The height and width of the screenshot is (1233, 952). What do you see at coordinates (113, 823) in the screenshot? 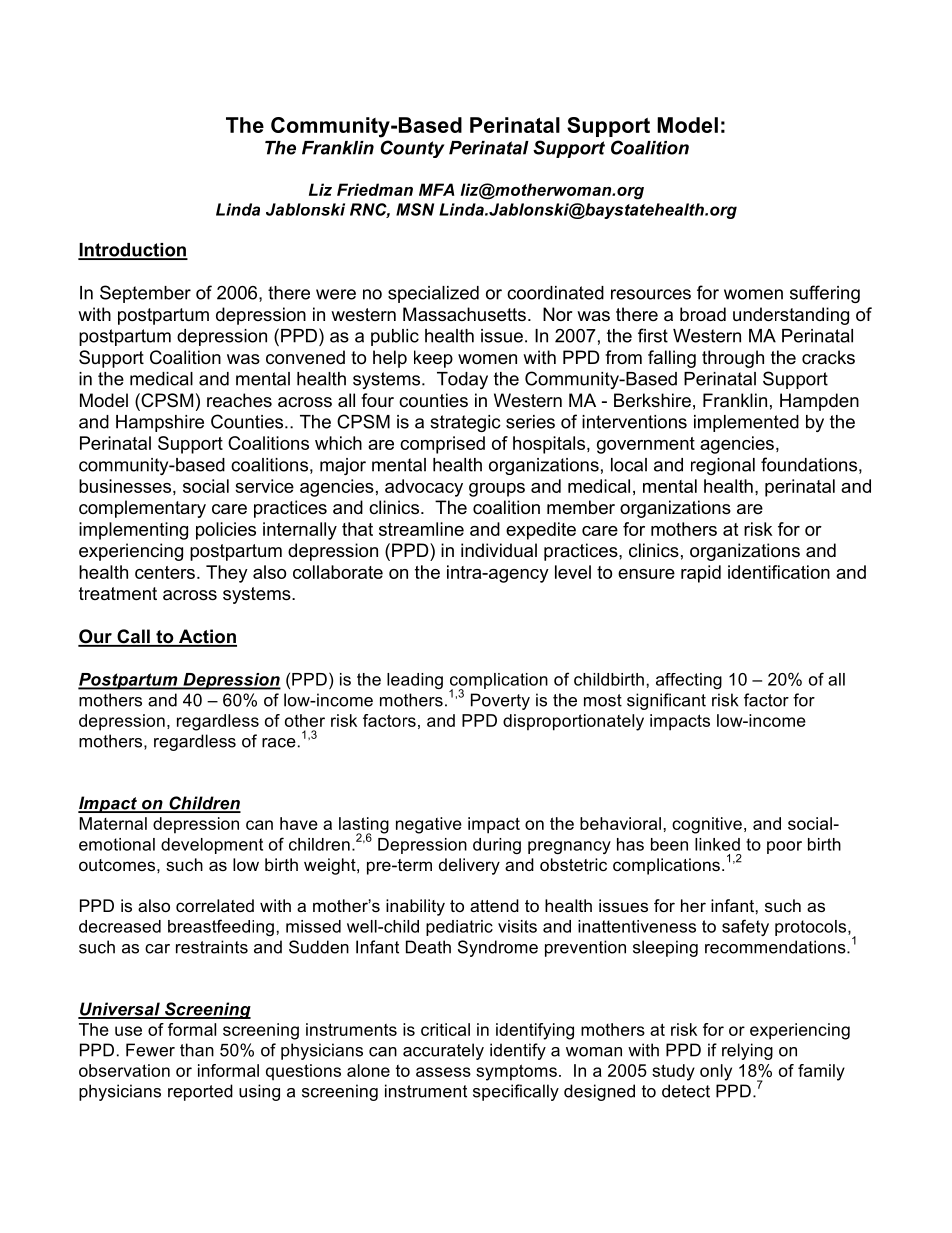
I see `Maternal` at bounding box center [113, 823].
